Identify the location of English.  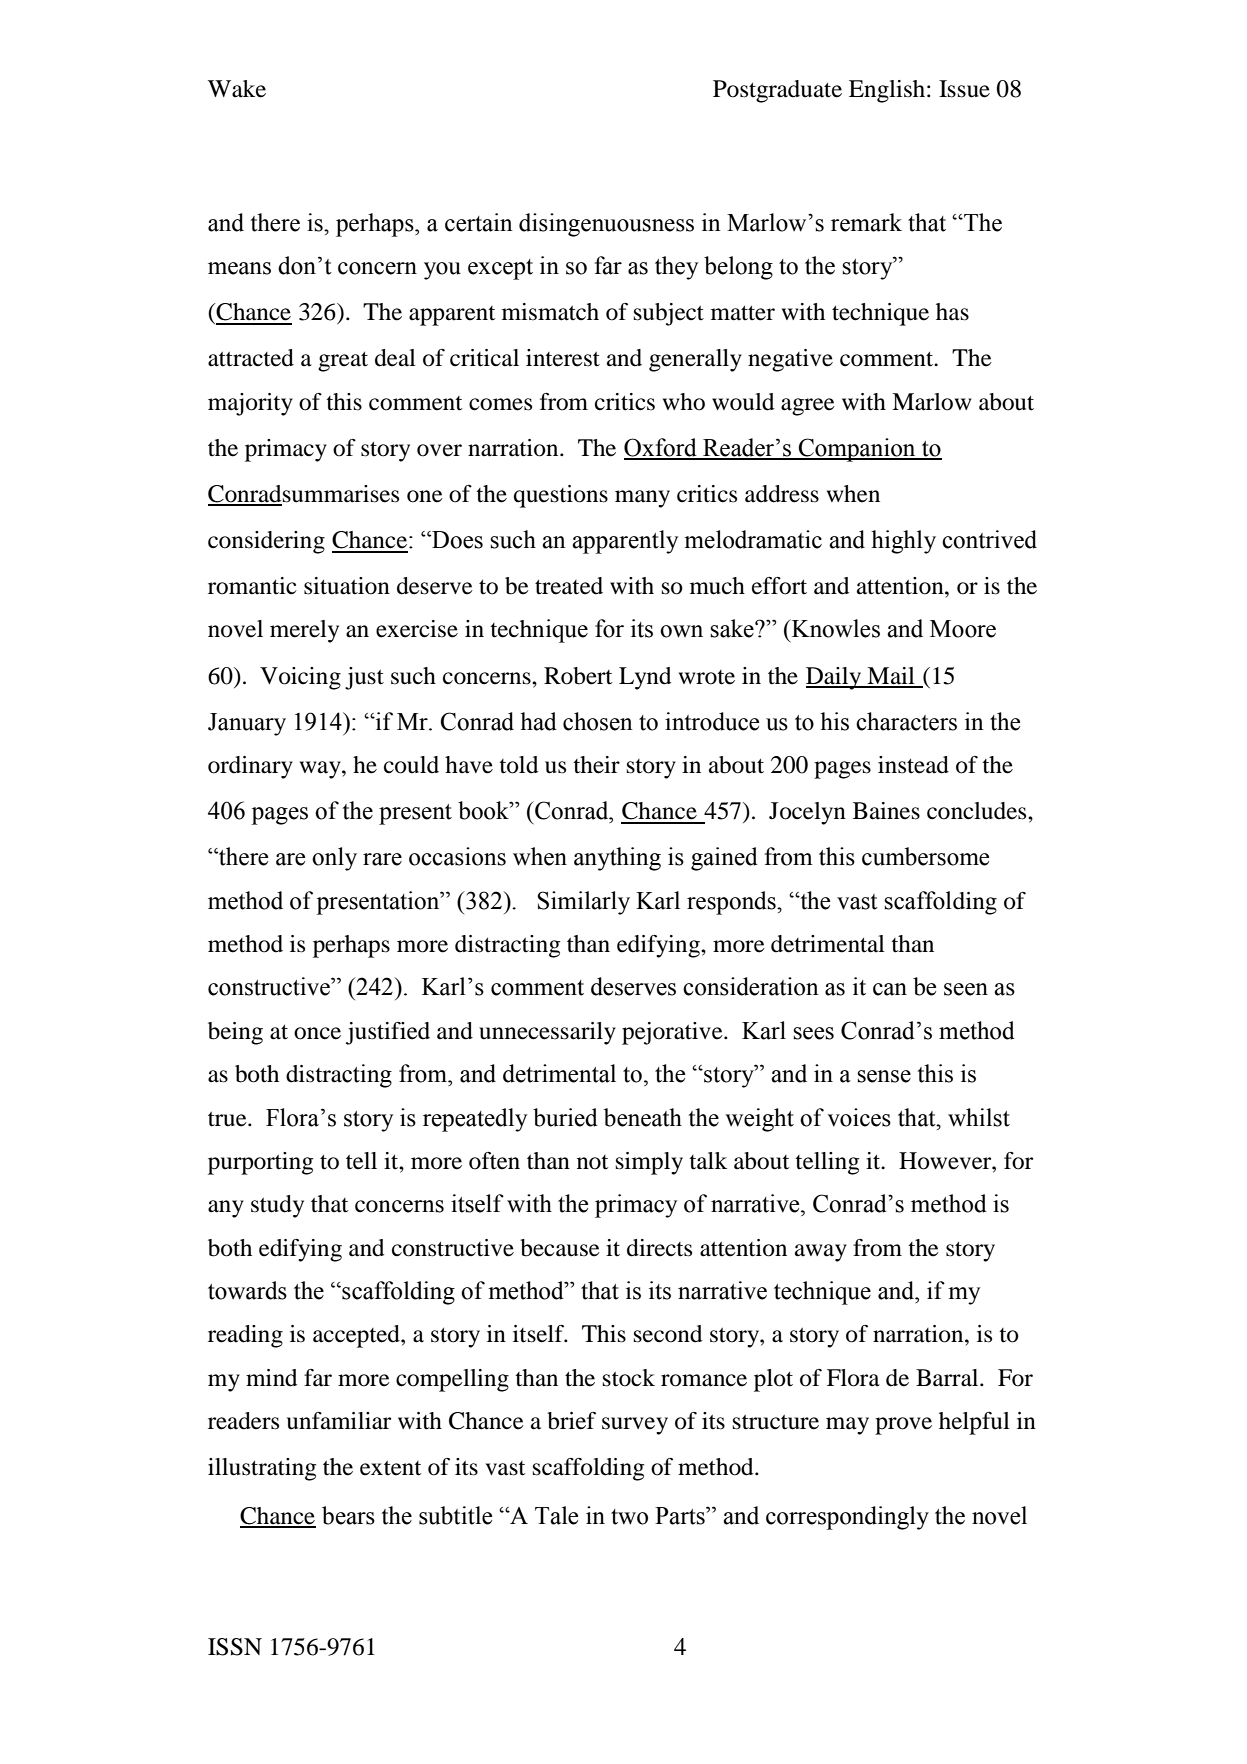
(888, 91).
